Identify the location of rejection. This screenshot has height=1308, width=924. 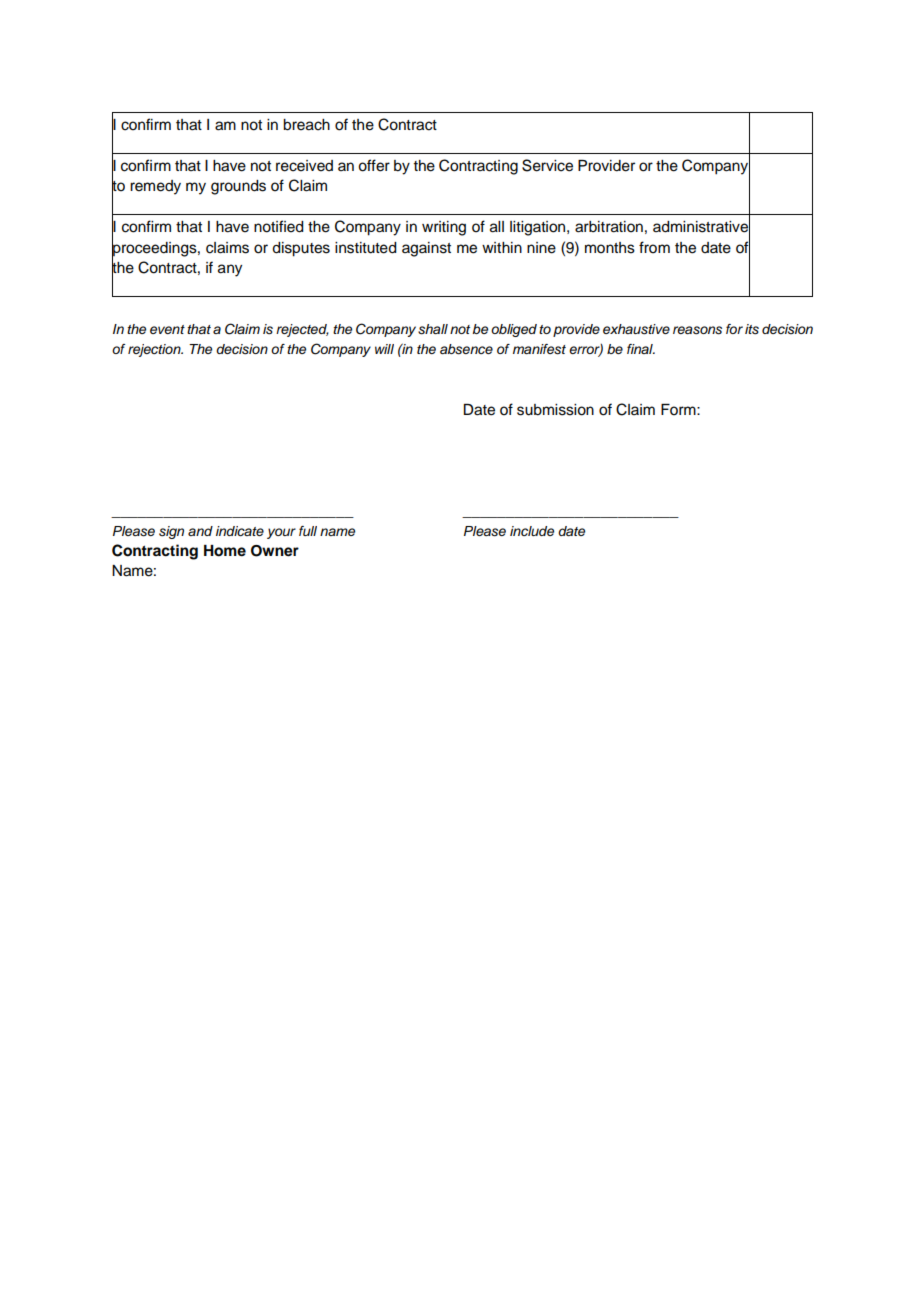
(155, 350).
